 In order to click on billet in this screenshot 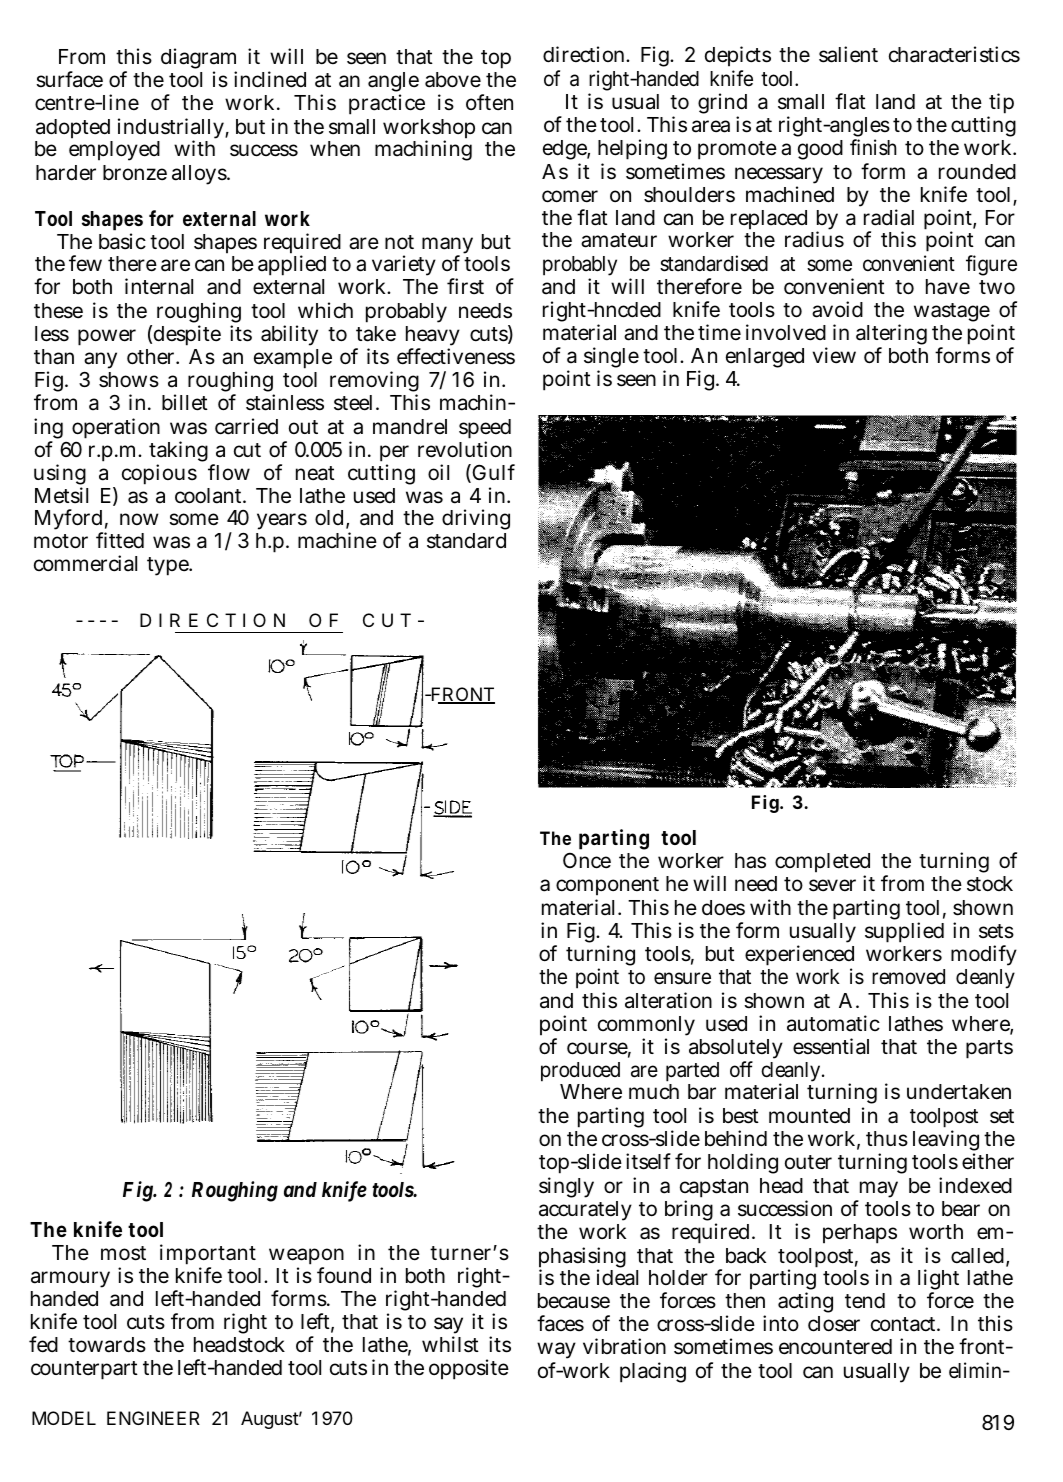, I will do `click(185, 402)`.
